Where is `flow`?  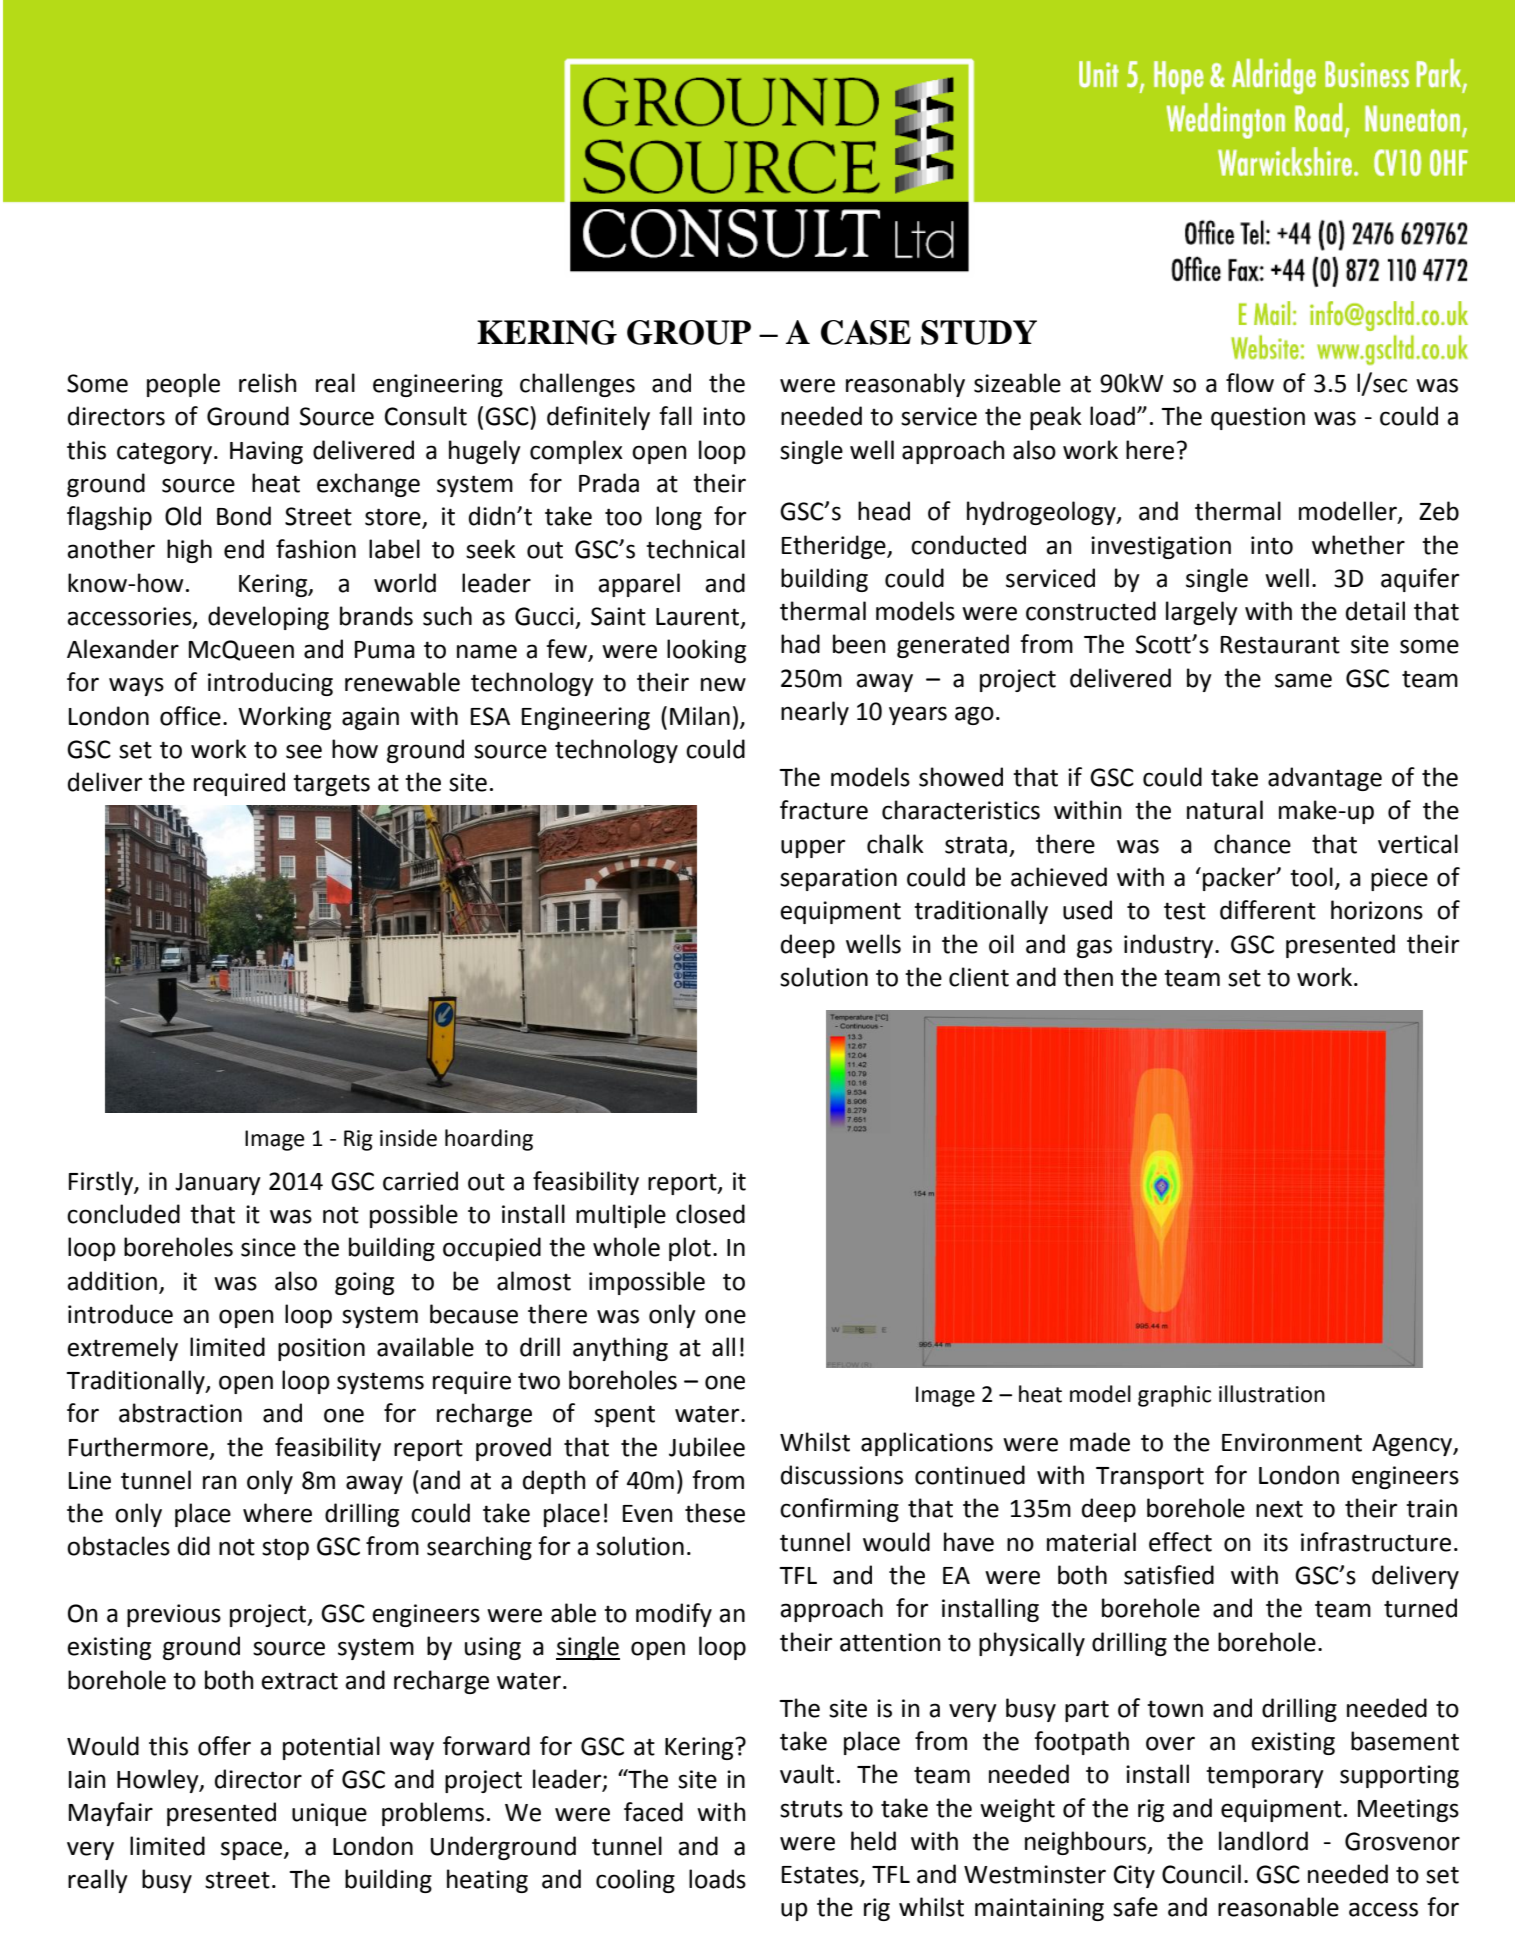
flow is located at coordinates (1250, 383).
